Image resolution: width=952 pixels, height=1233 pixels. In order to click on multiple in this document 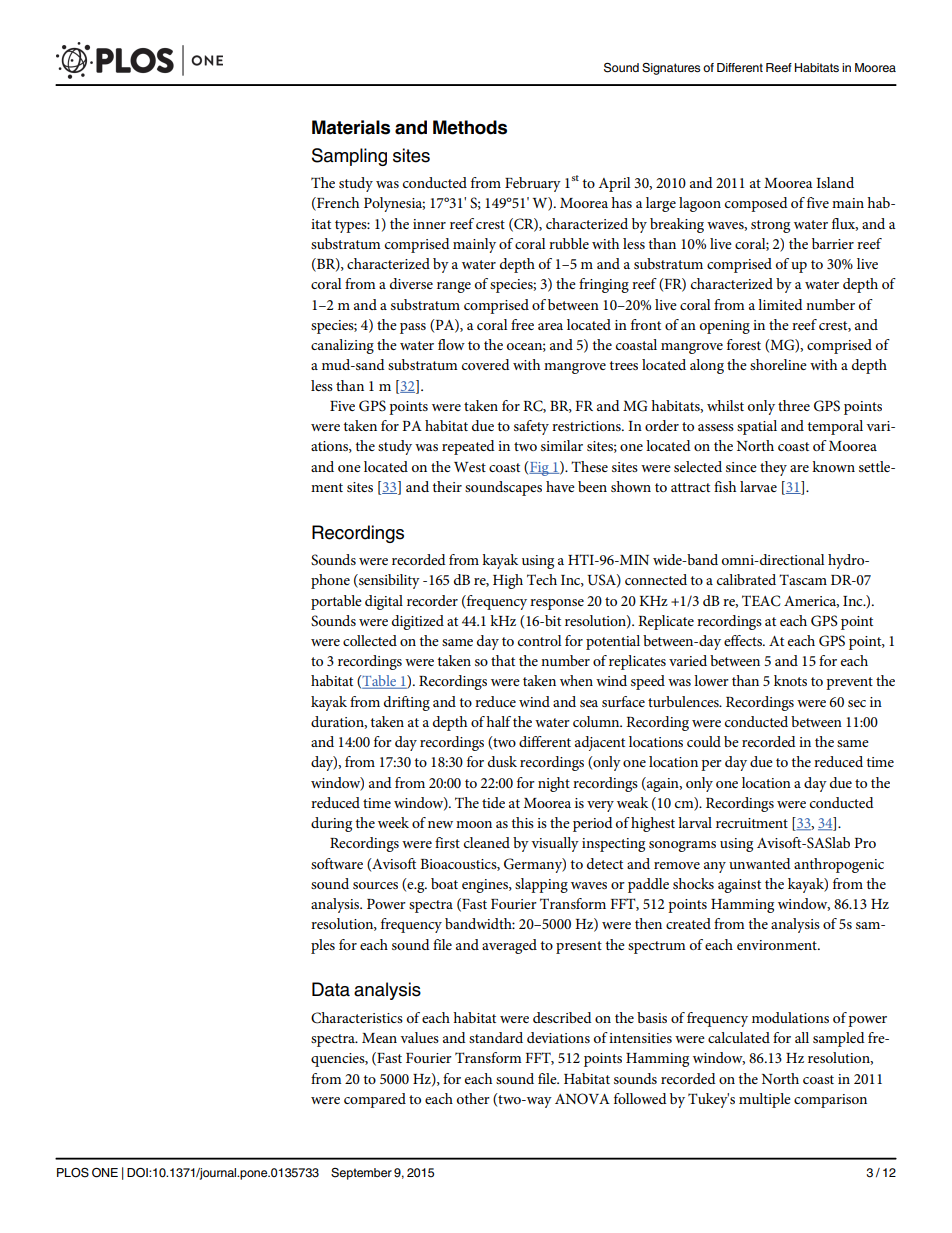, I will do `click(765, 1100)`.
